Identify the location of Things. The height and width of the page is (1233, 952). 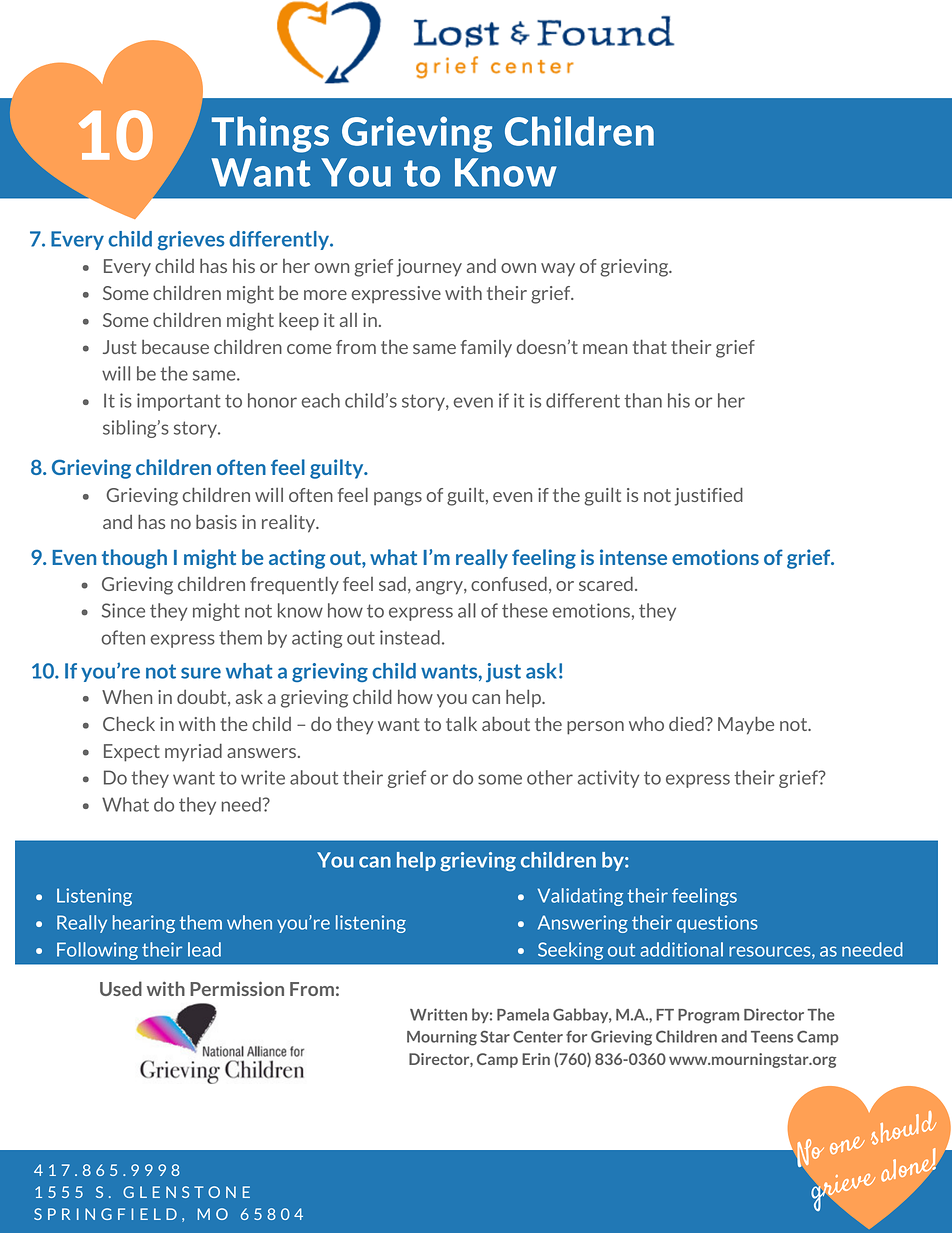
(270, 134).
